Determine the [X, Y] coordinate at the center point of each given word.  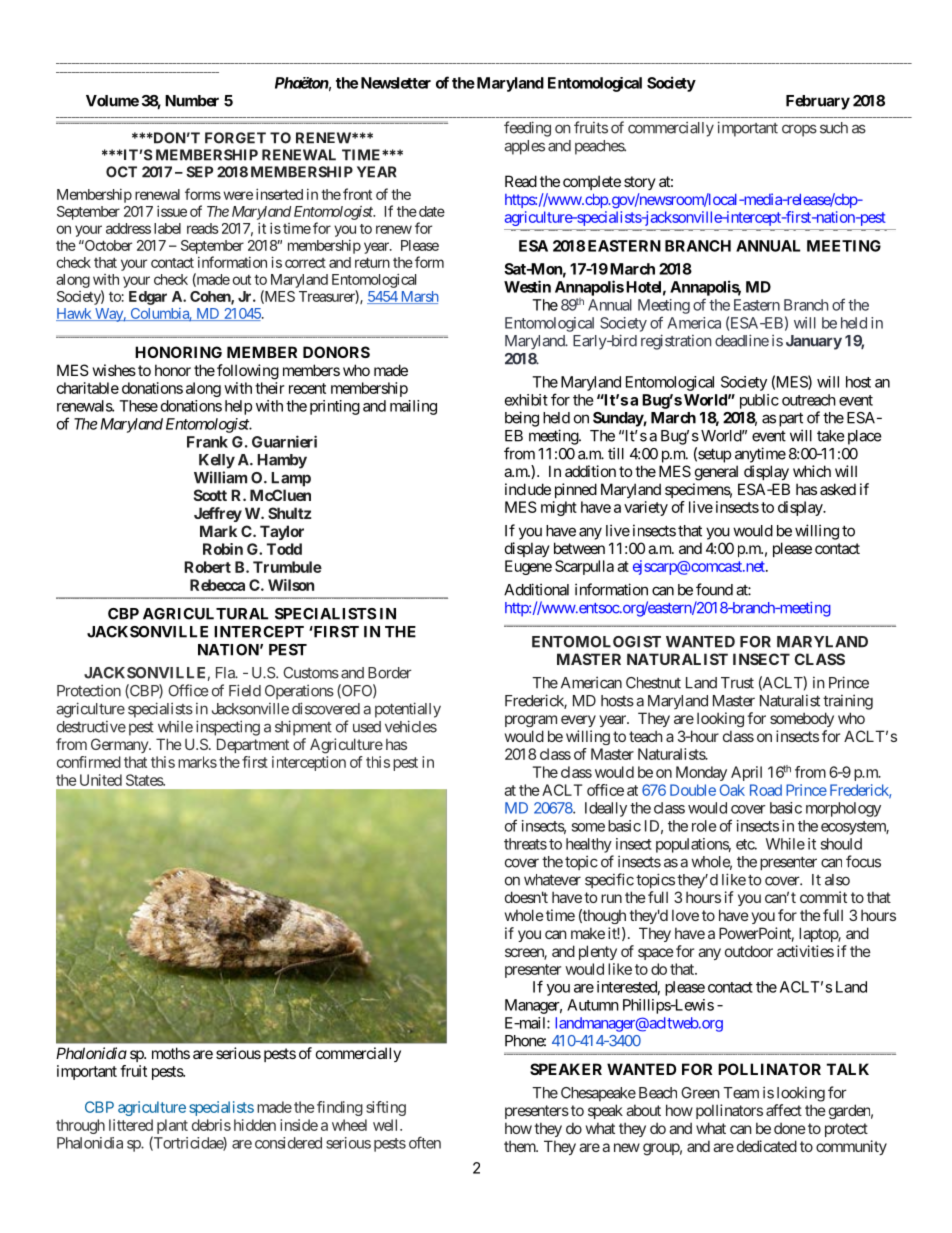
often [425, 1142]
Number [192, 101]
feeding [527, 129]
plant [172, 1126]
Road [766, 790]
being [522, 419]
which [812, 471]
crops [799, 130]
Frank [207, 442]
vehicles [411, 726]
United [101, 780]
